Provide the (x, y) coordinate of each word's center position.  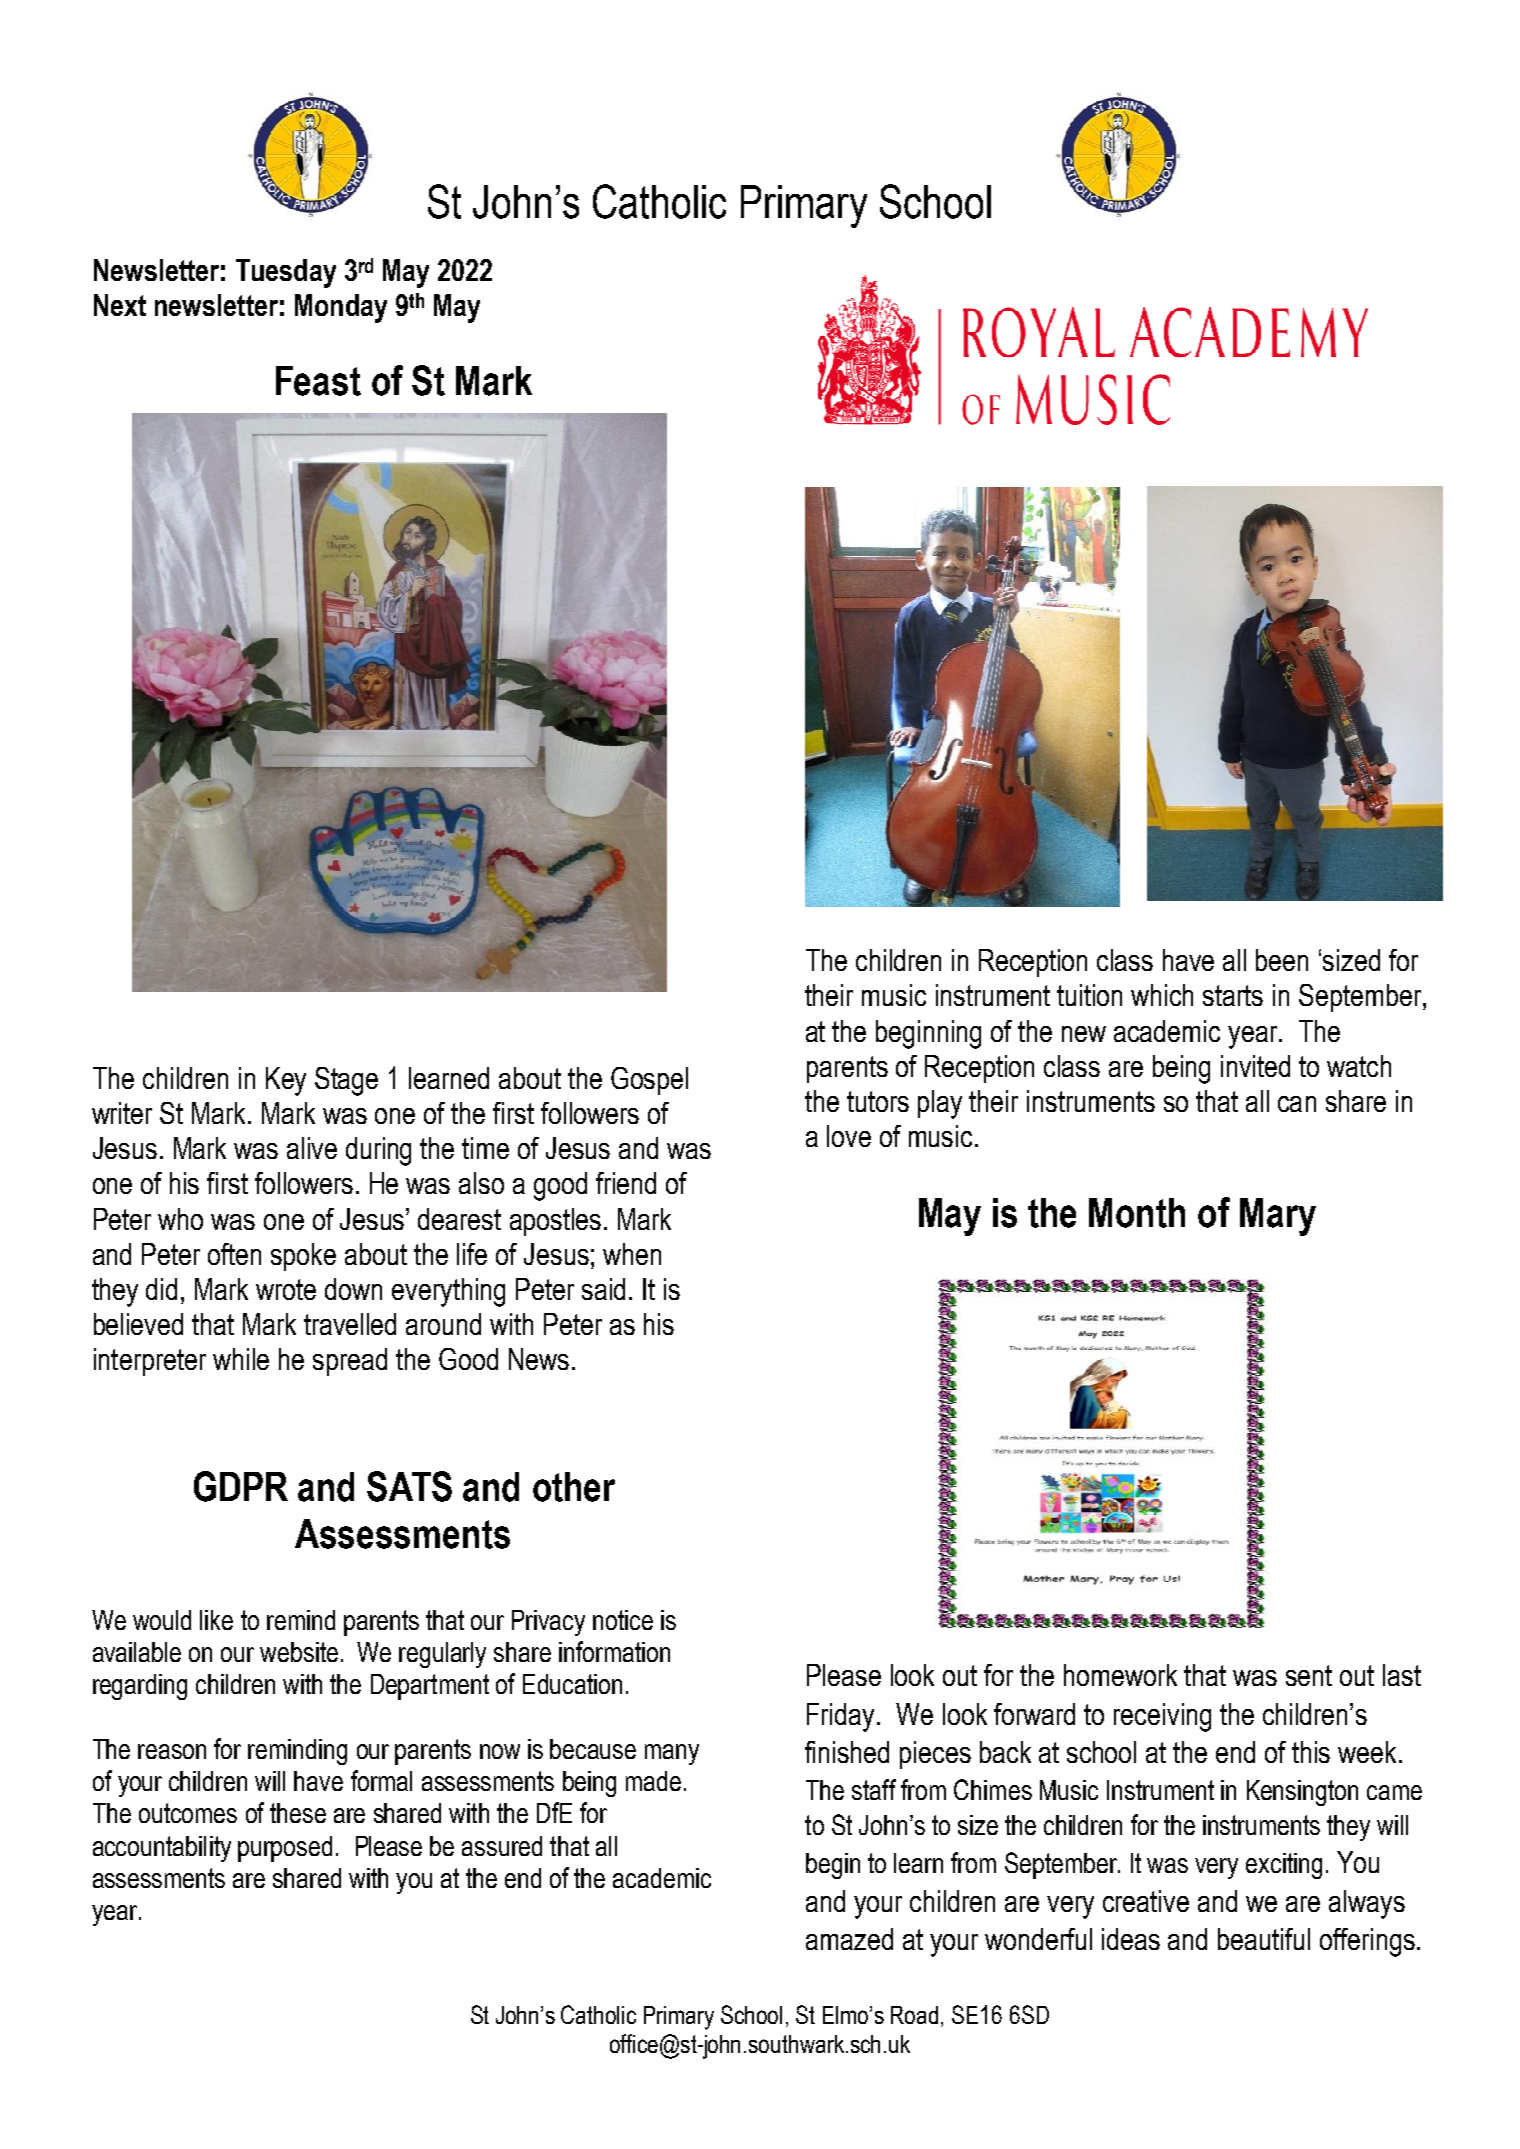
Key (286, 1081)
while (241, 1359)
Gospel (649, 1081)
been (1282, 960)
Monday (341, 308)
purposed (285, 1849)
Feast (318, 381)
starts (1233, 995)
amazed (849, 1939)
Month (1137, 1213)
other (574, 1487)
